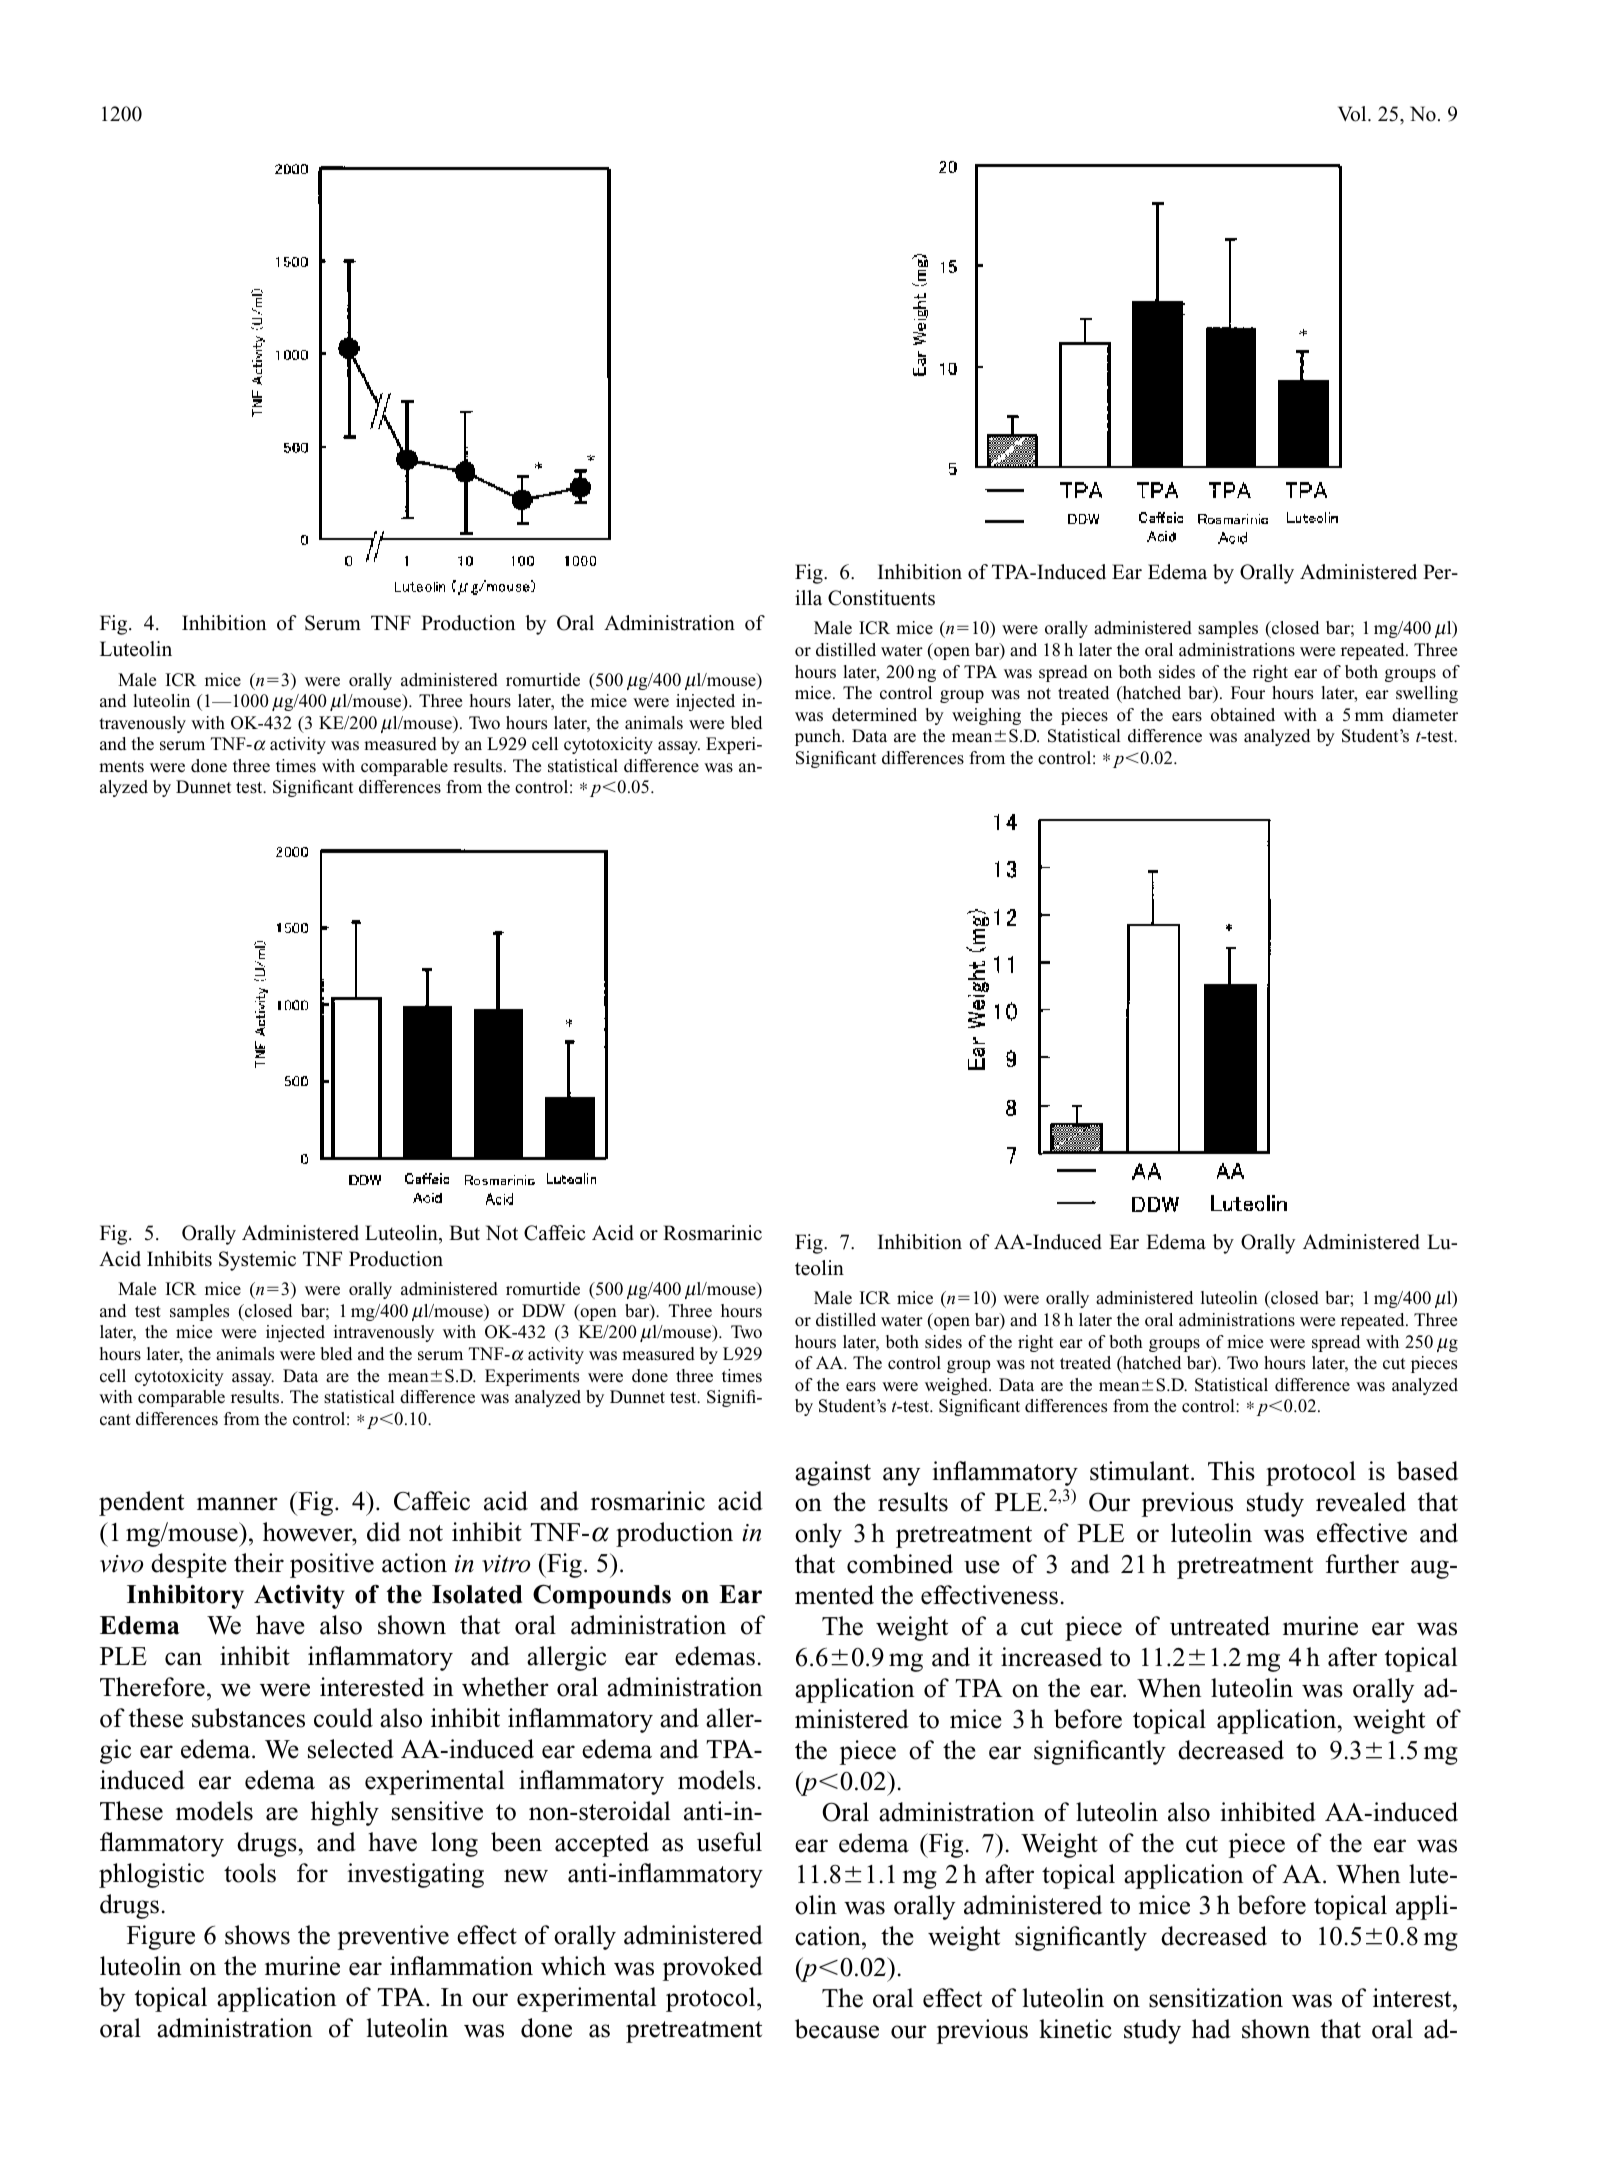 The height and width of the screenshot is (2175, 1604). Describe the element at coordinates (1243, 715) in the screenshot. I see `obtained` at that location.
